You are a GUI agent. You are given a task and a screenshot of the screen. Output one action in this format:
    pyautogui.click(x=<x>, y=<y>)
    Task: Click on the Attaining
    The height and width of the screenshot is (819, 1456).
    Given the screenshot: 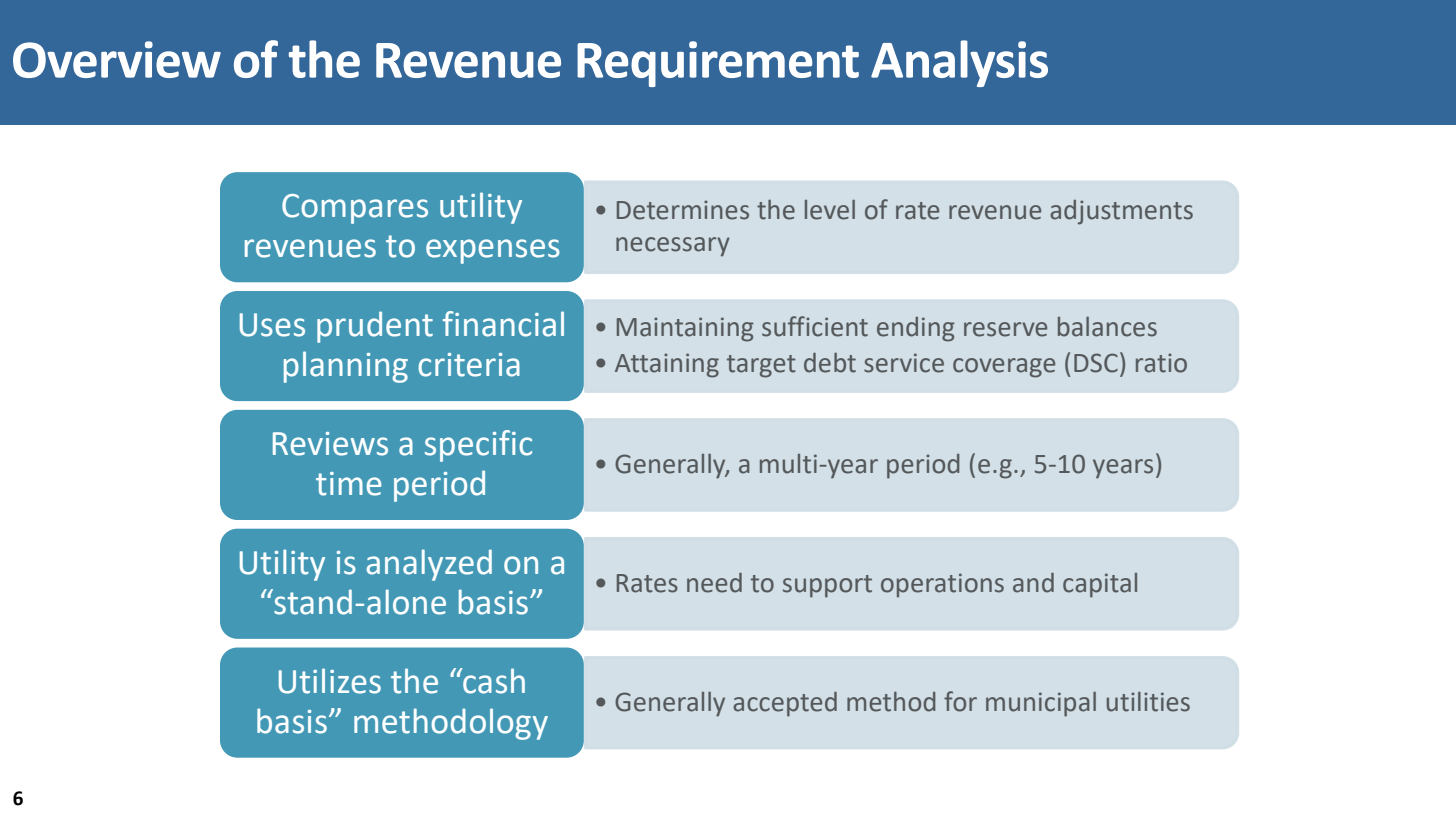 What is the action you would take?
    pyautogui.click(x=667, y=365)
